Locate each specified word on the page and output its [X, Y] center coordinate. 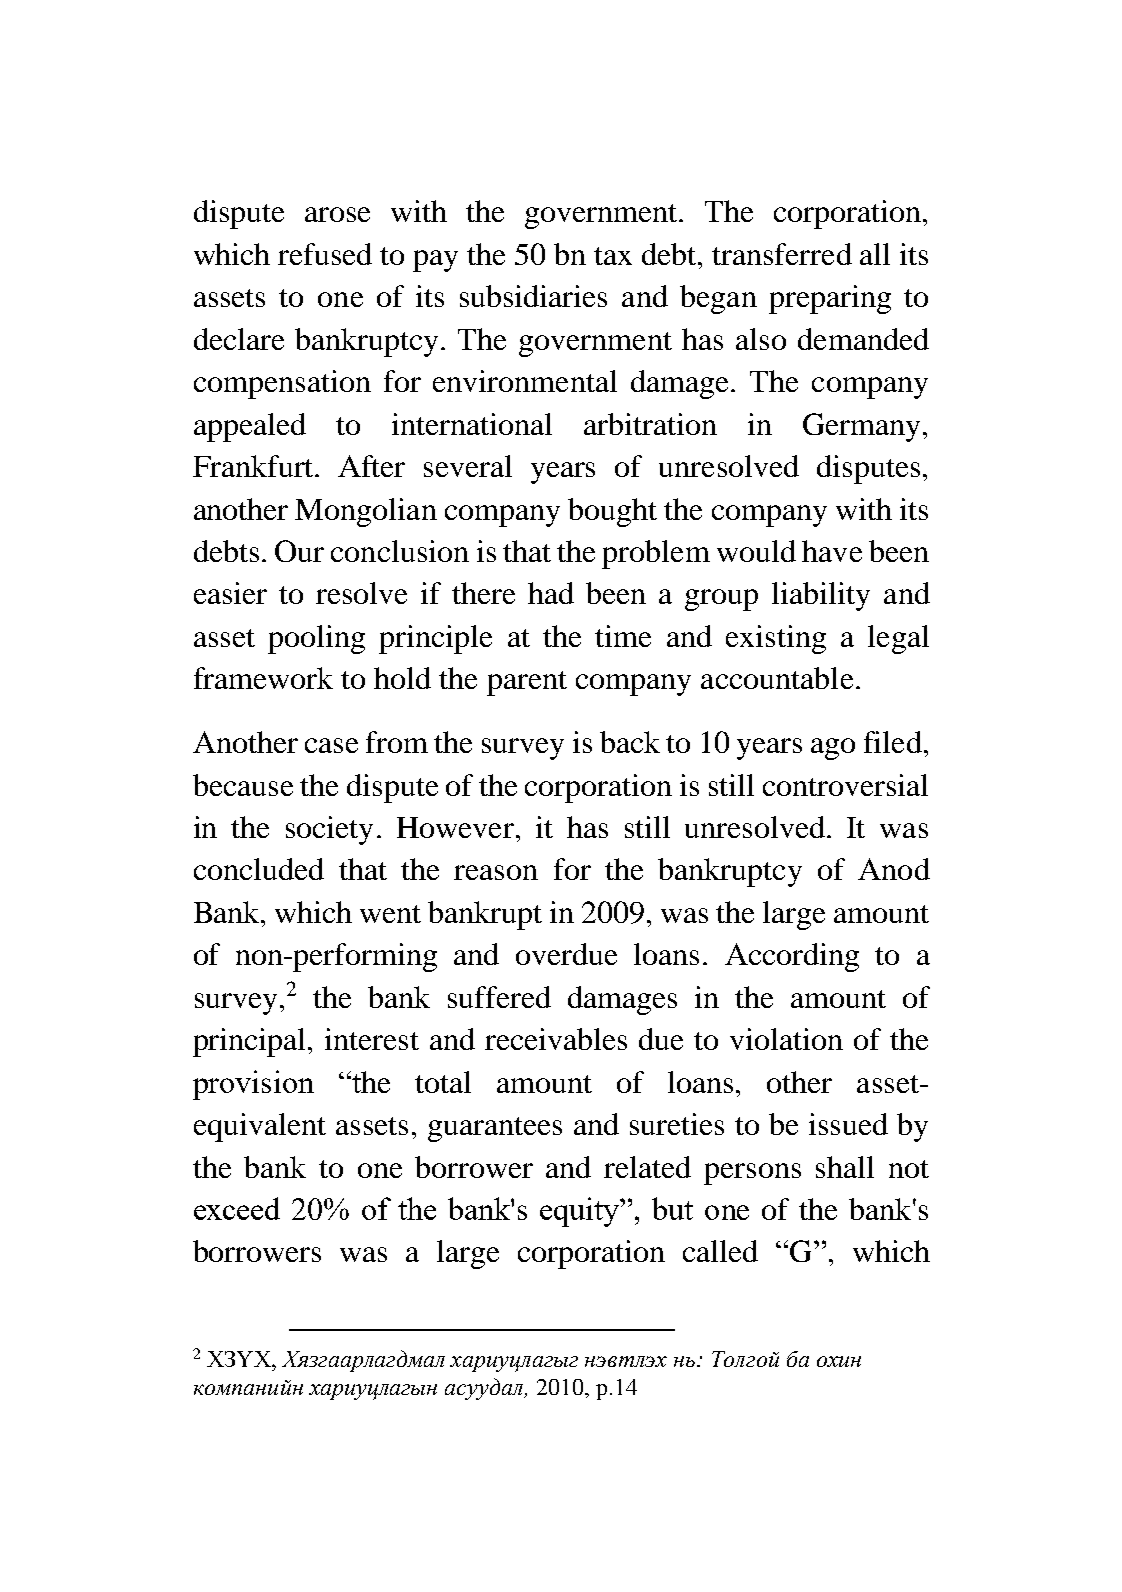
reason [496, 872]
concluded [259, 869]
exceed [237, 1208]
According [792, 957]
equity [581, 1212]
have [832, 551]
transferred [782, 254]
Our [299, 551]
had [551, 593]
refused [325, 254]
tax [613, 256]
